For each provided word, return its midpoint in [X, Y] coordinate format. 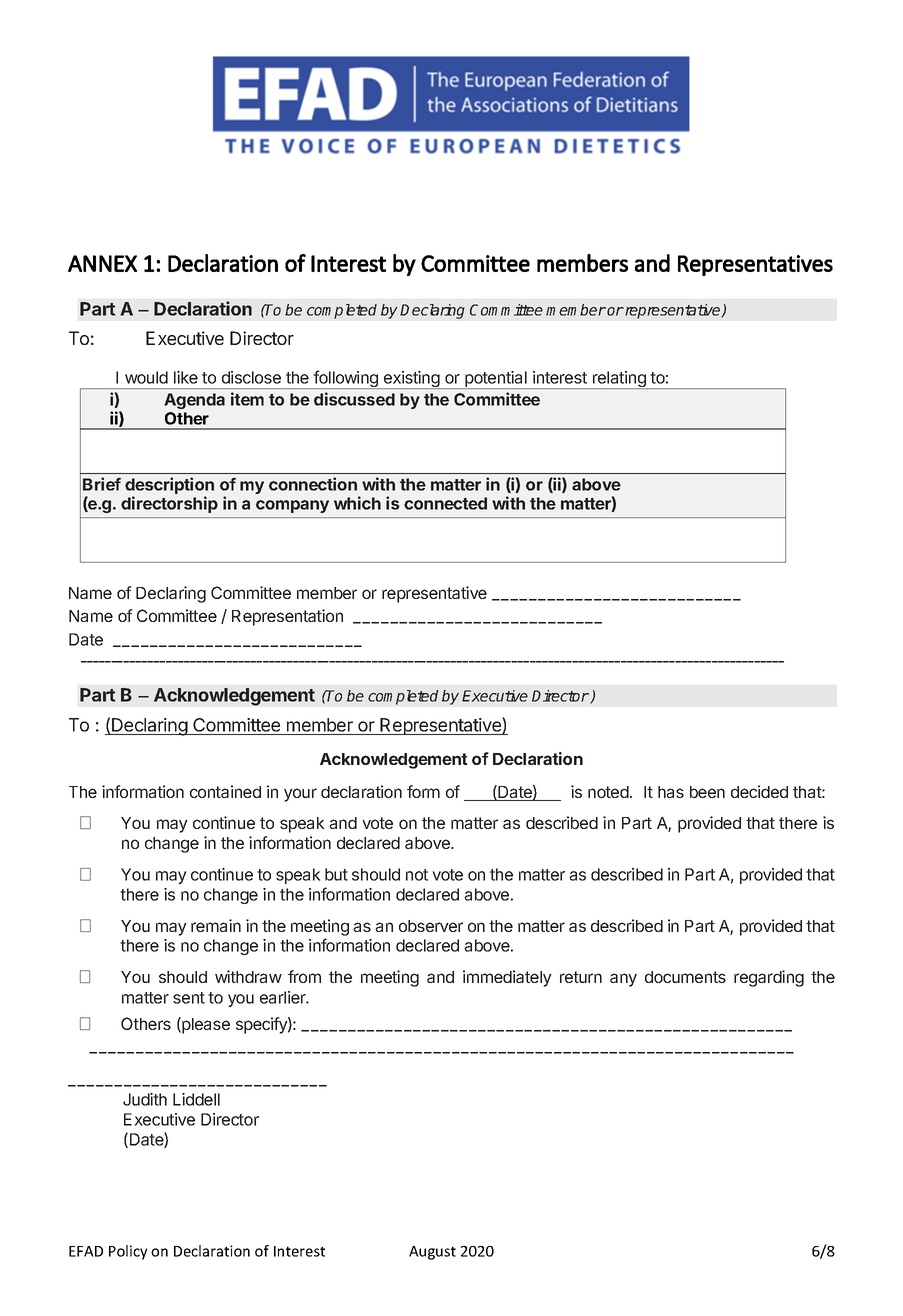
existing [412, 380]
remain [216, 925]
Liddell [196, 1099]
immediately [507, 978]
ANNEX [102, 263]
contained [225, 791]
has [671, 792]
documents [685, 977]
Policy [128, 1252]
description [169, 487]
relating [619, 380]
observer [431, 926]
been [707, 792]
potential [496, 380]
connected [445, 503]
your [300, 795]
